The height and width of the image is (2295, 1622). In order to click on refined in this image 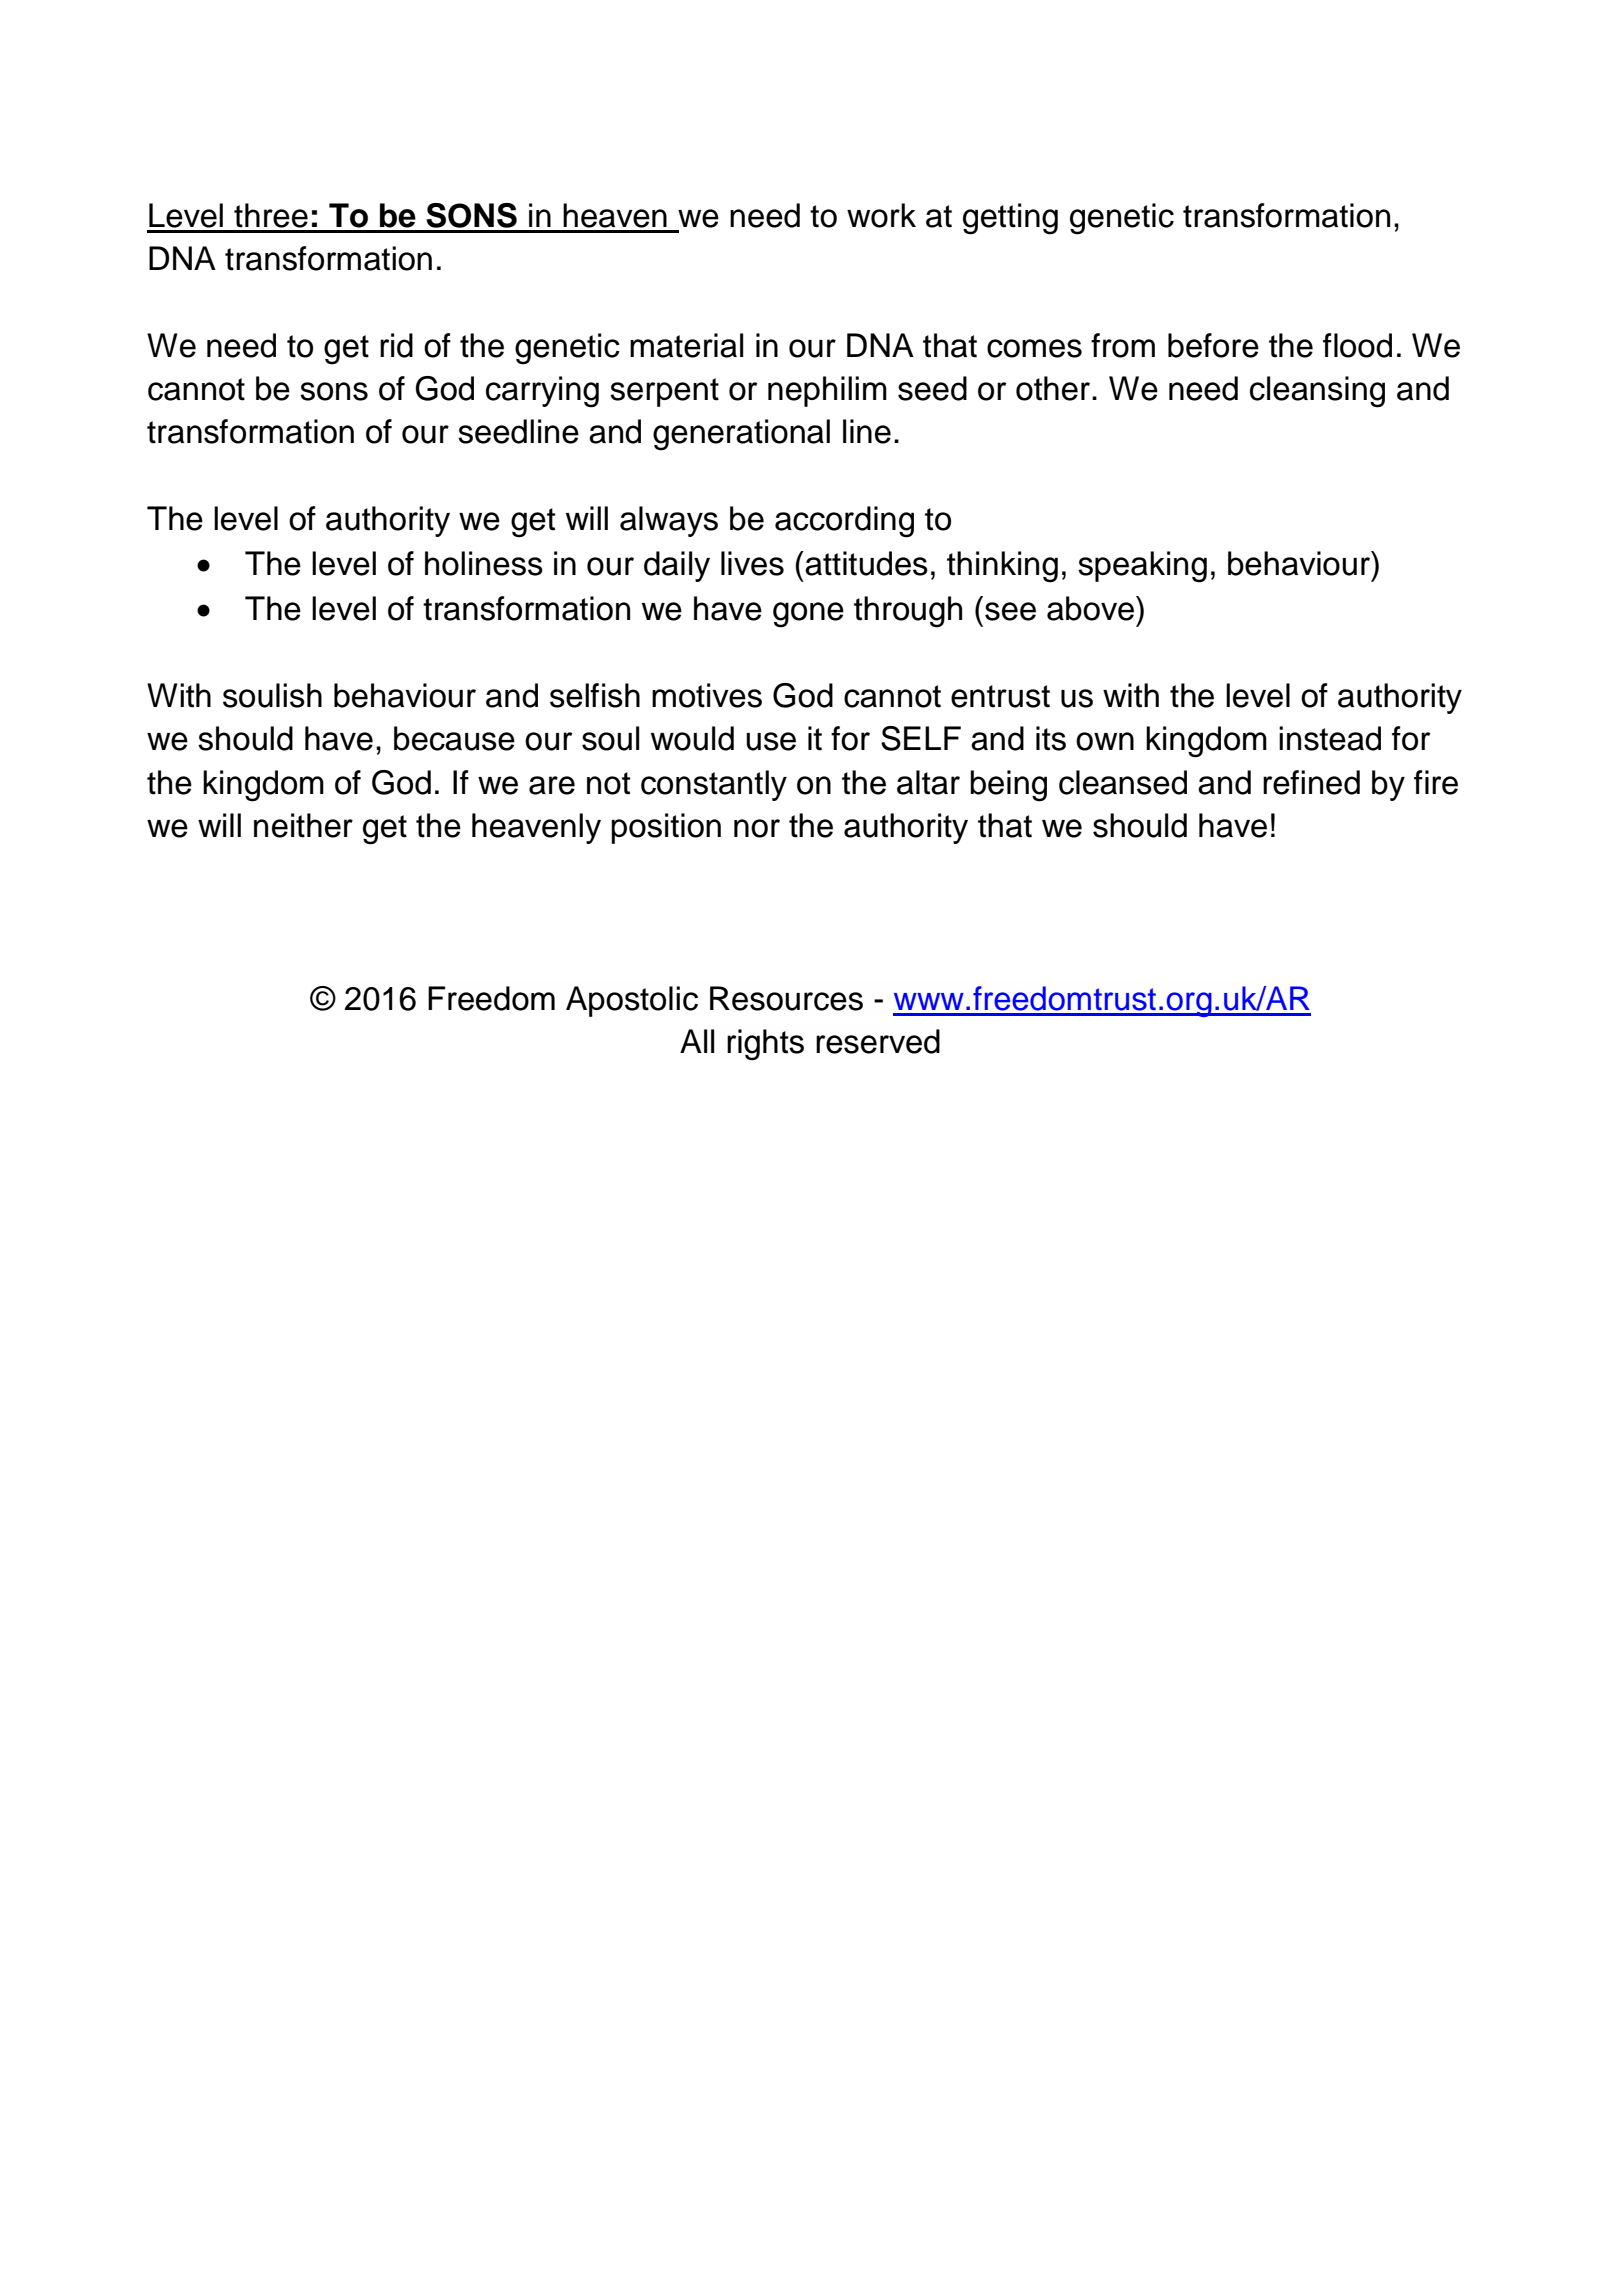, I will do `click(1311, 782)`.
